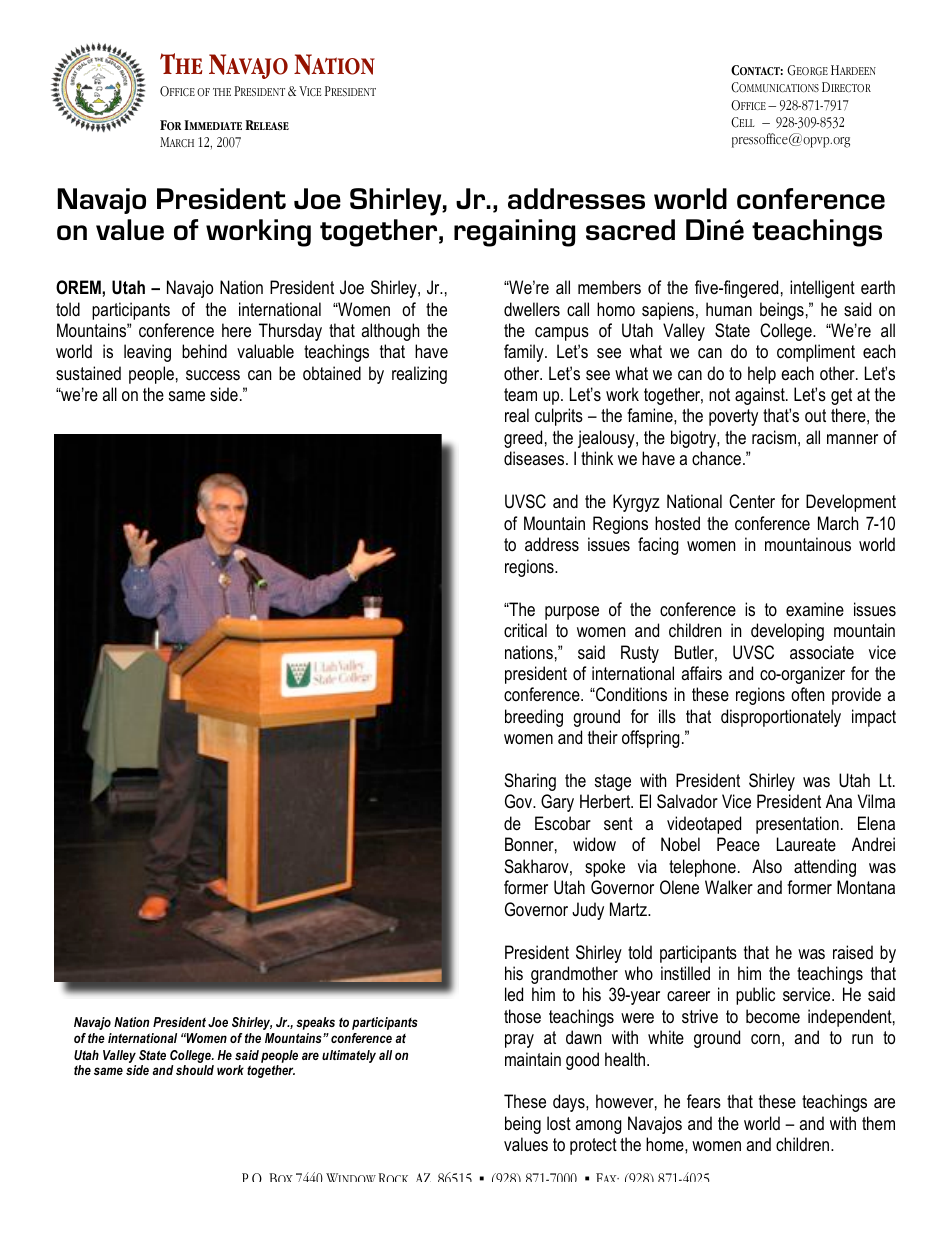 The height and width of the document is (1233, 952). Describe the element at coordinates (822, 289) in the document. I see `intelligent` at that location.
